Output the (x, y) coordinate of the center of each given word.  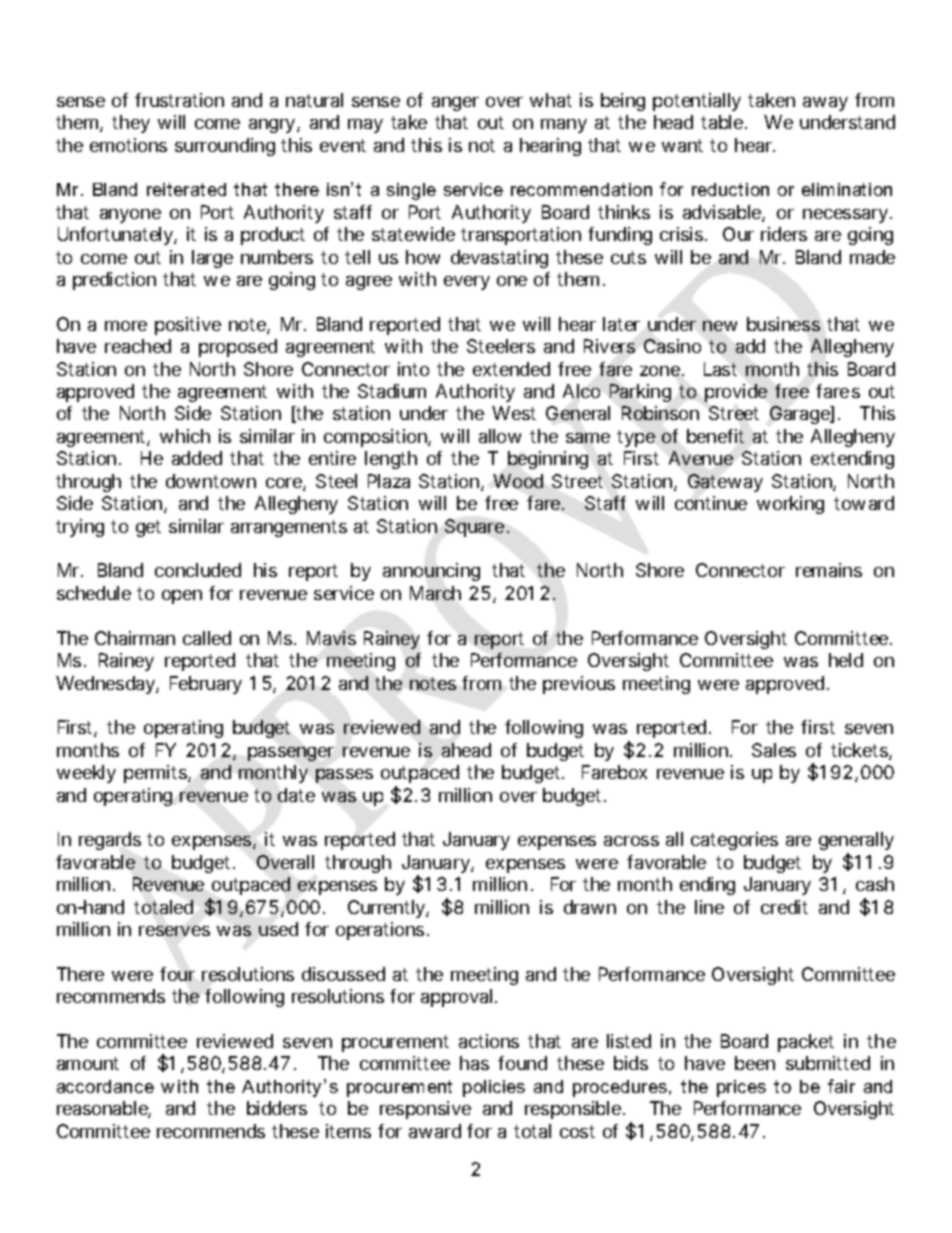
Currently (387, 909)
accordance (105, 1086)
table (723, 122)
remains (829, 570)
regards (110, 841)
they (131, 124)
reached (138, 346)
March (435, 593)
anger (455, 104)
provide (736, 393)
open (182, 597)
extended (511, 369)
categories (734, 841)
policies (494, 1088)
